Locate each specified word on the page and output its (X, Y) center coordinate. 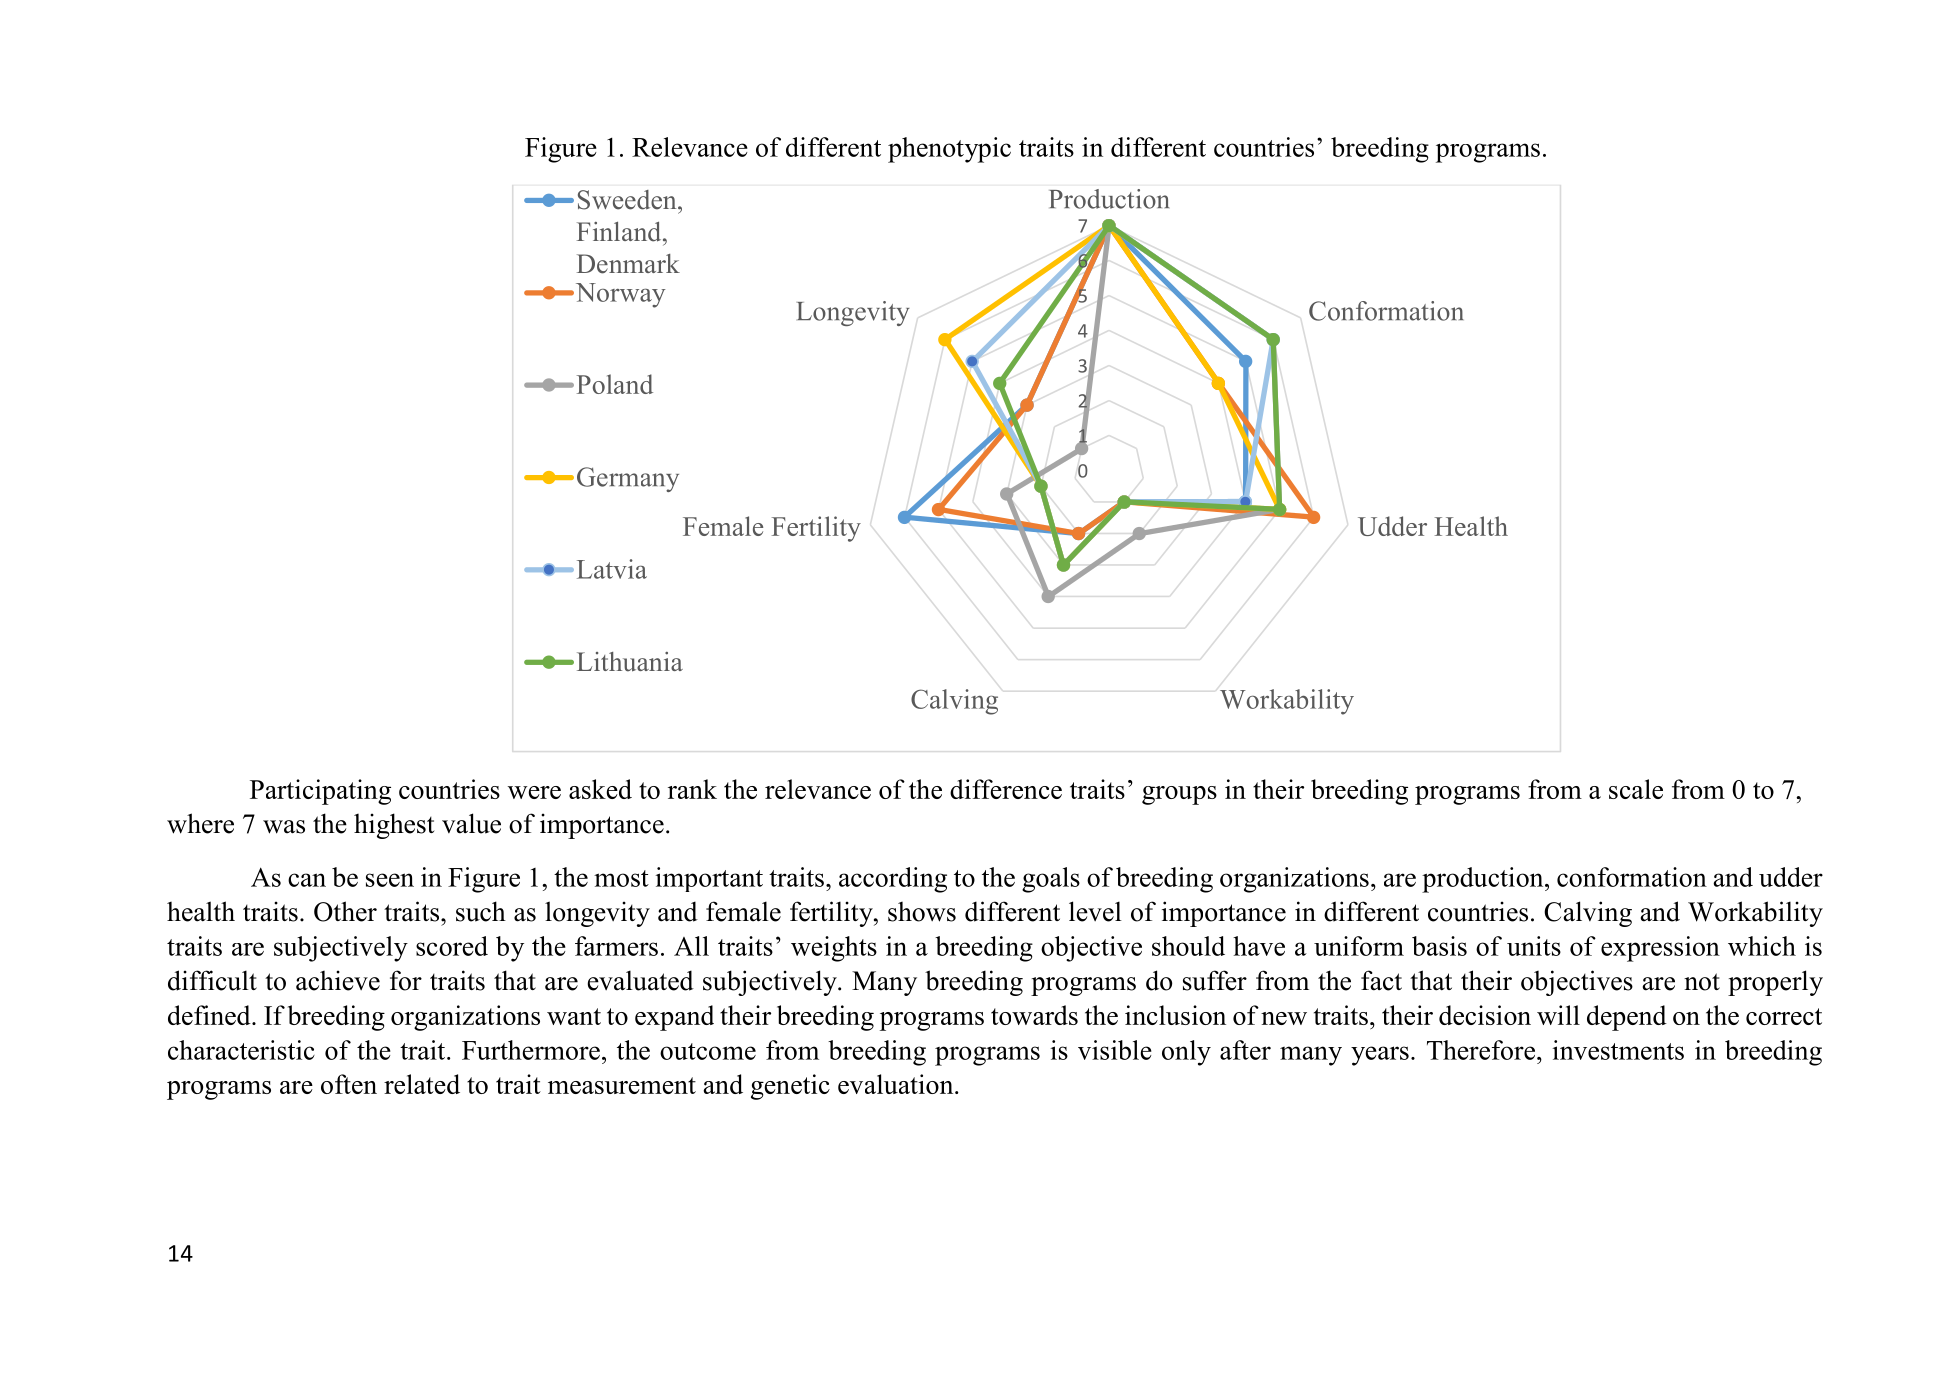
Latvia (612, 569)
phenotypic (949, 150)
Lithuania (630, 662)
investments (1618, 1050)
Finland (620, 232)
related (422, 1084)
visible (1115, 1050)
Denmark (628, 264)
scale (1636, 789)
